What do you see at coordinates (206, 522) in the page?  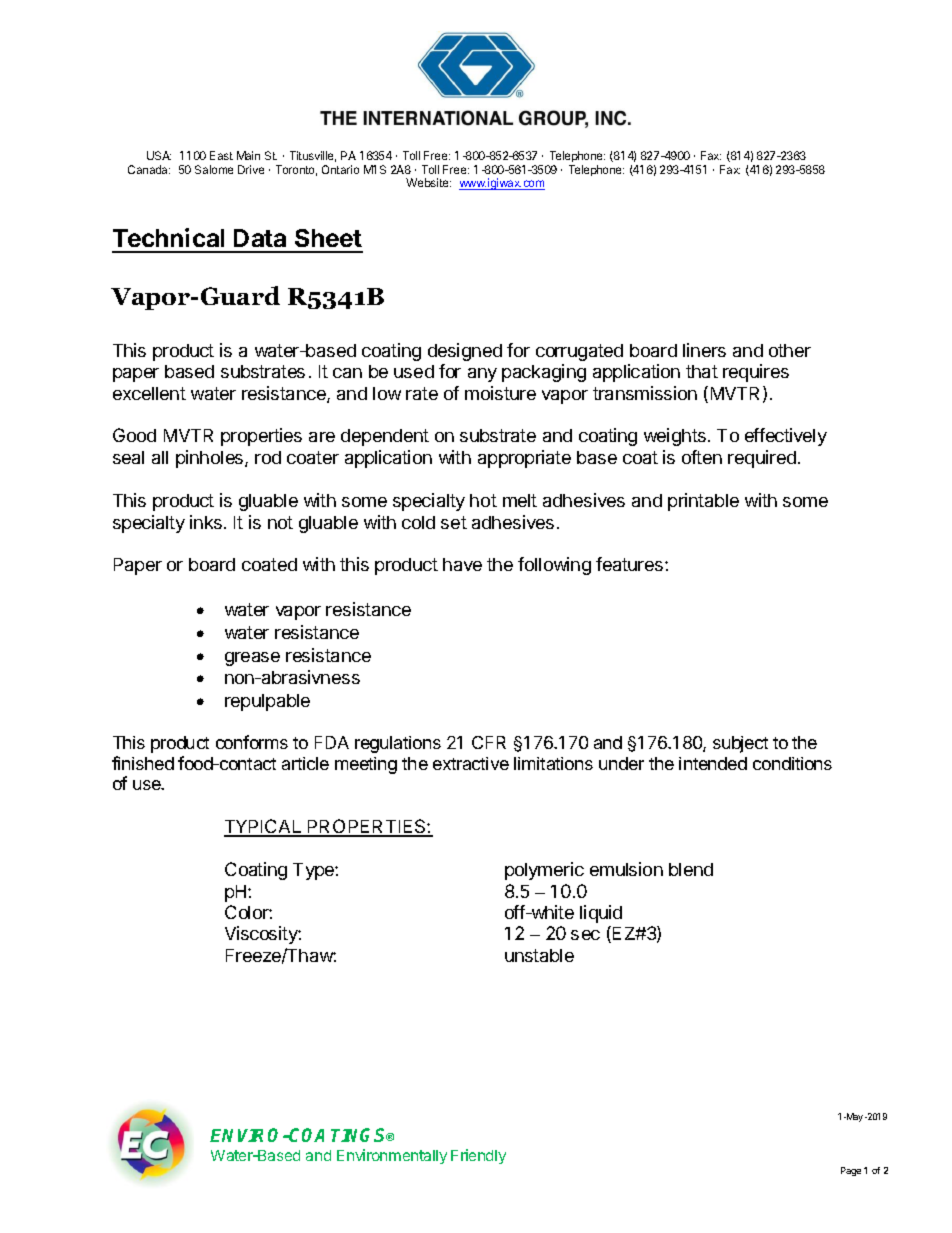 I see `inks` at bounding box center [206, 522].
